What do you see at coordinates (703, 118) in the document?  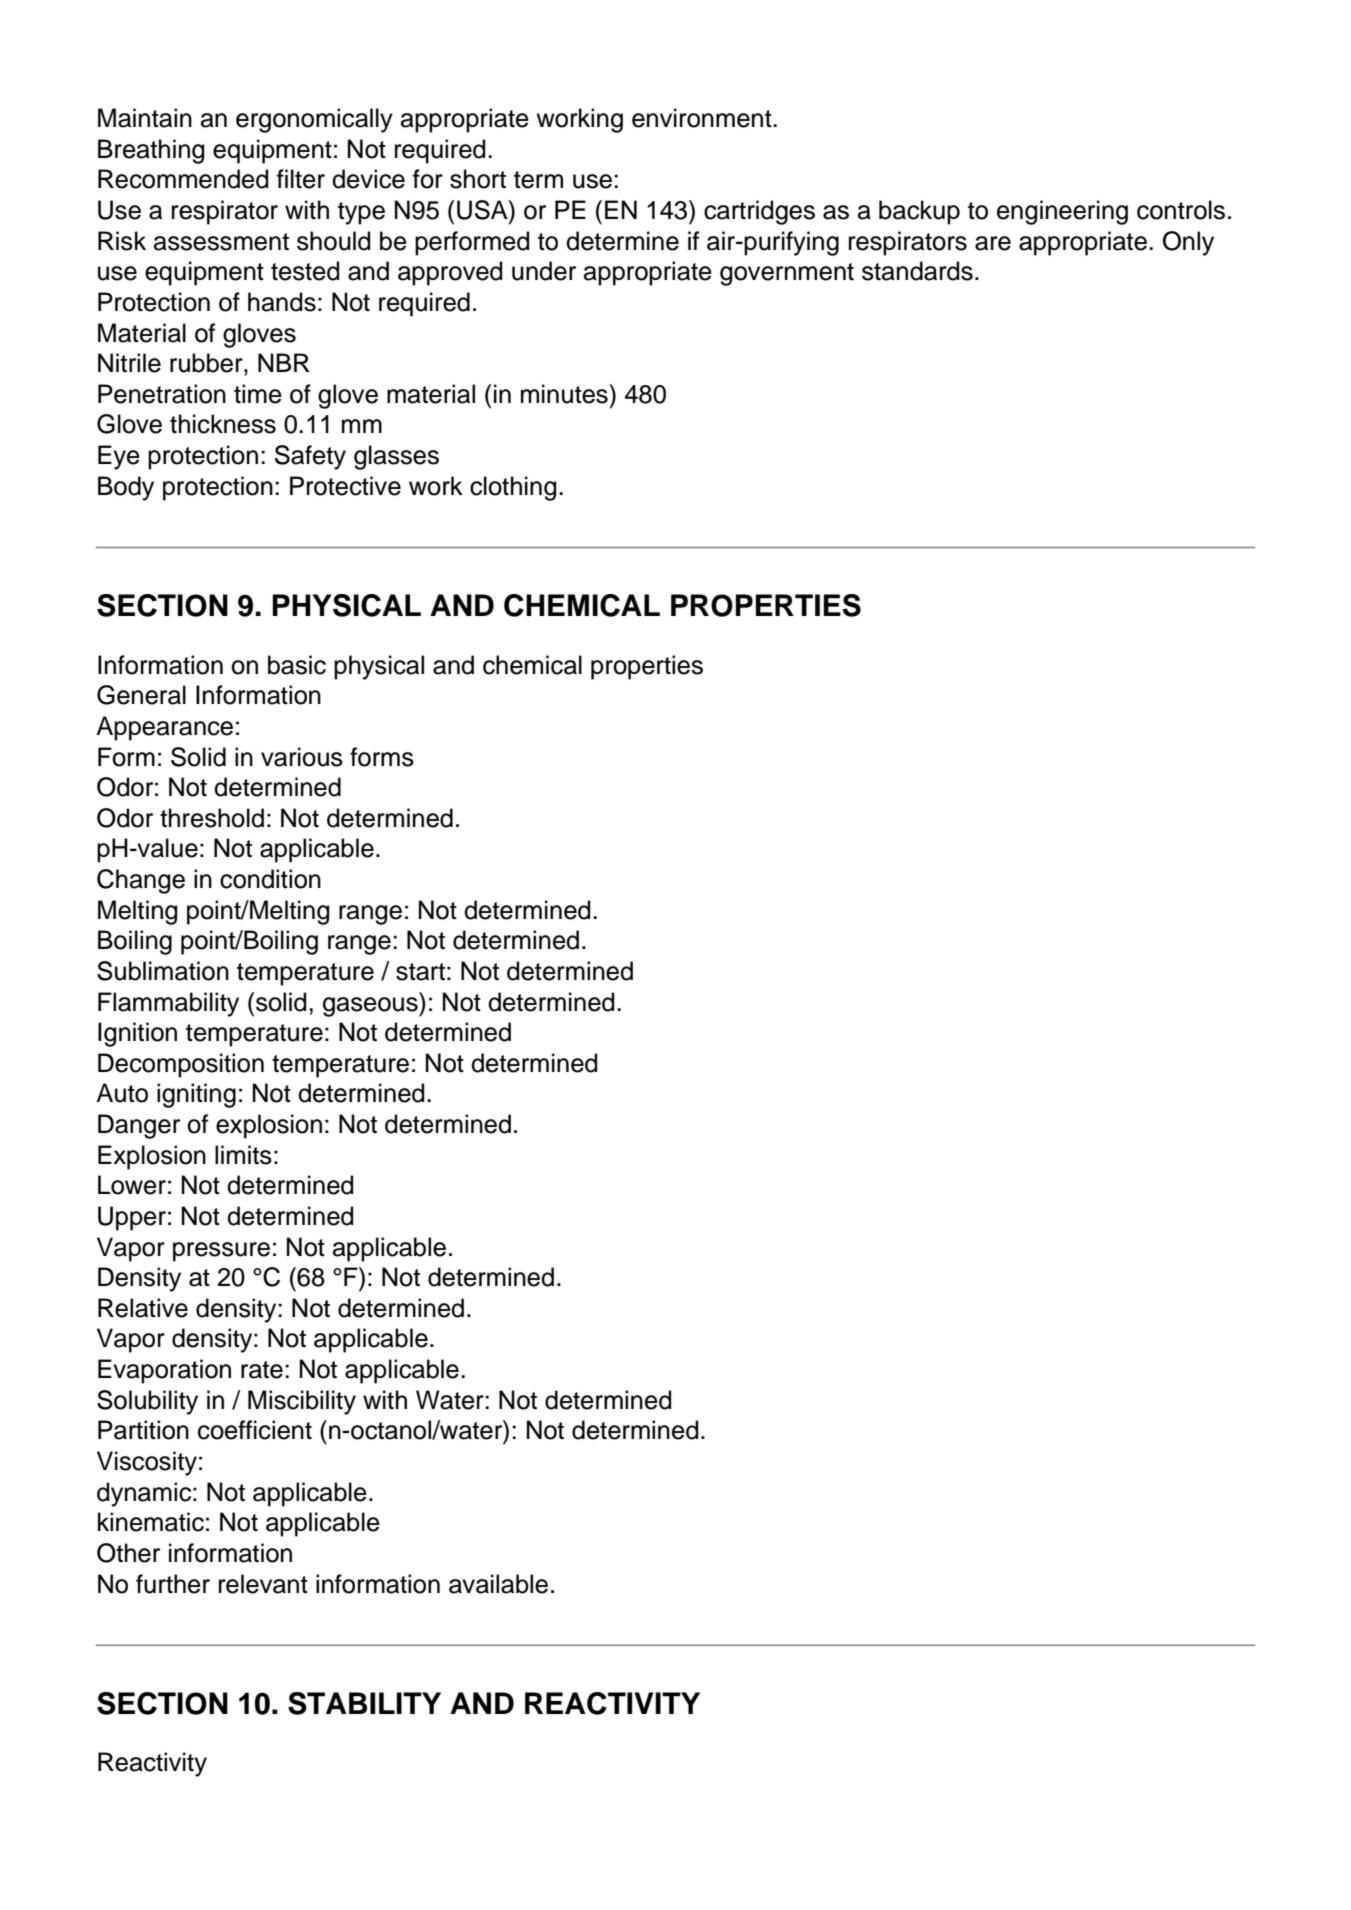 I see `environment` at bounding box center [703, 118].
